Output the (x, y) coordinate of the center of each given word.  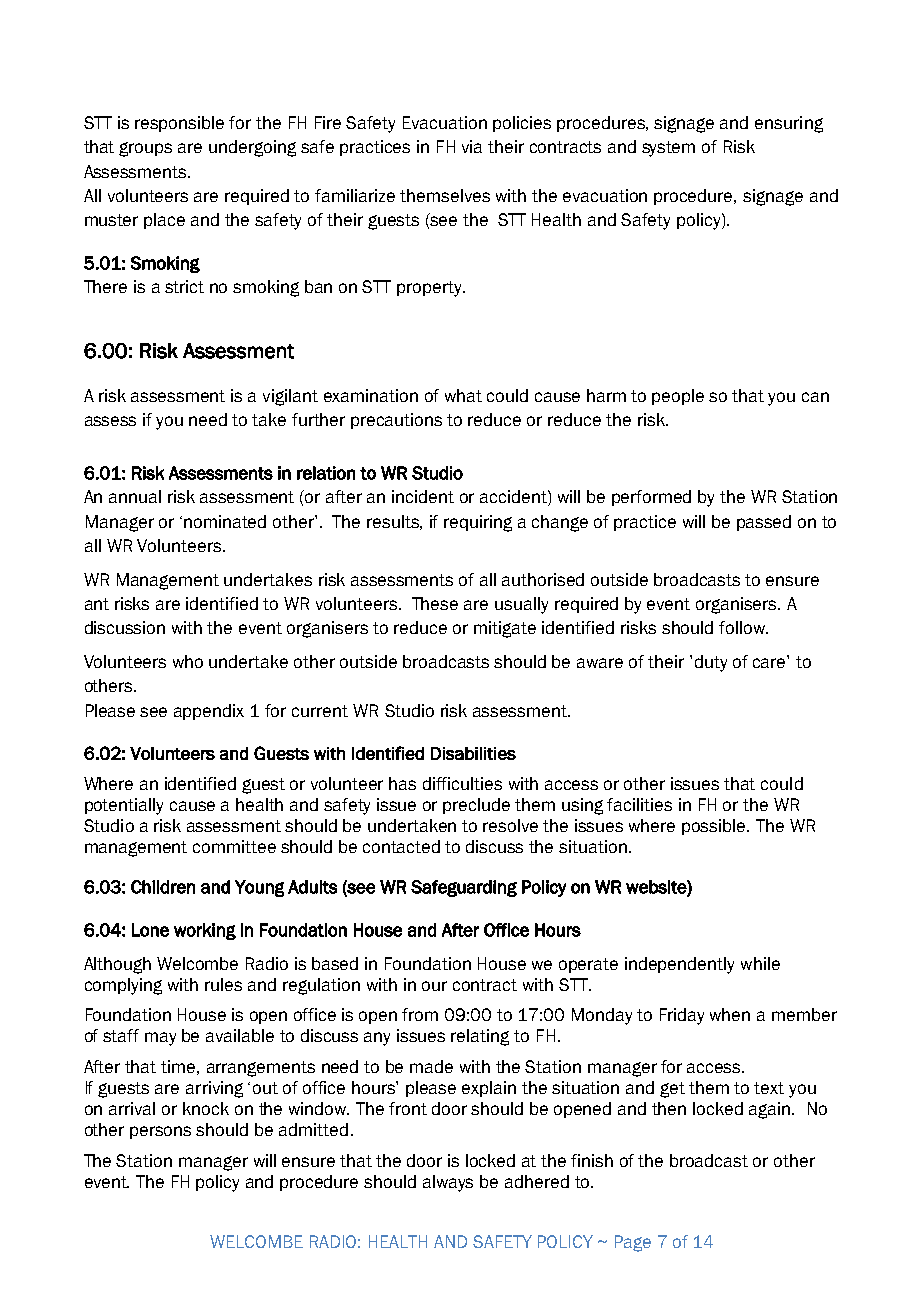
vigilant (290, 397)
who (188, 661)
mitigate (505, 629)
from (420, 1014)
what (463, 395)
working (205, 931)
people (678, 397)
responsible (179, 124)
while (760, 963)
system (668, 149)
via (472, 146)
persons (160, 1132)
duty (711, 663)
